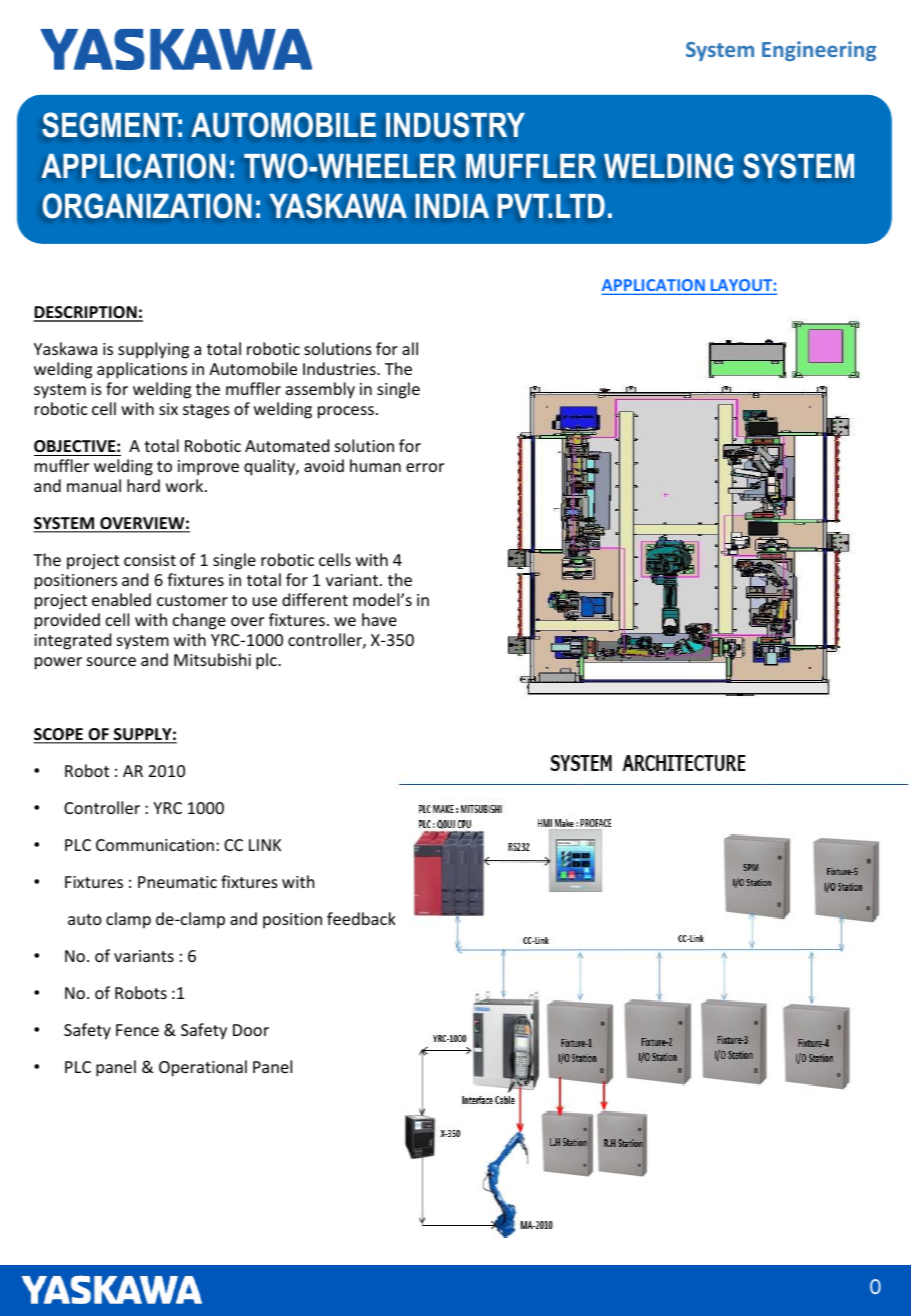 Image resolution: width=911 pixels, height=1316 pixels. Describe the element at coordinates (251, 1030) in the screenshot. I see `Door` at that location.
